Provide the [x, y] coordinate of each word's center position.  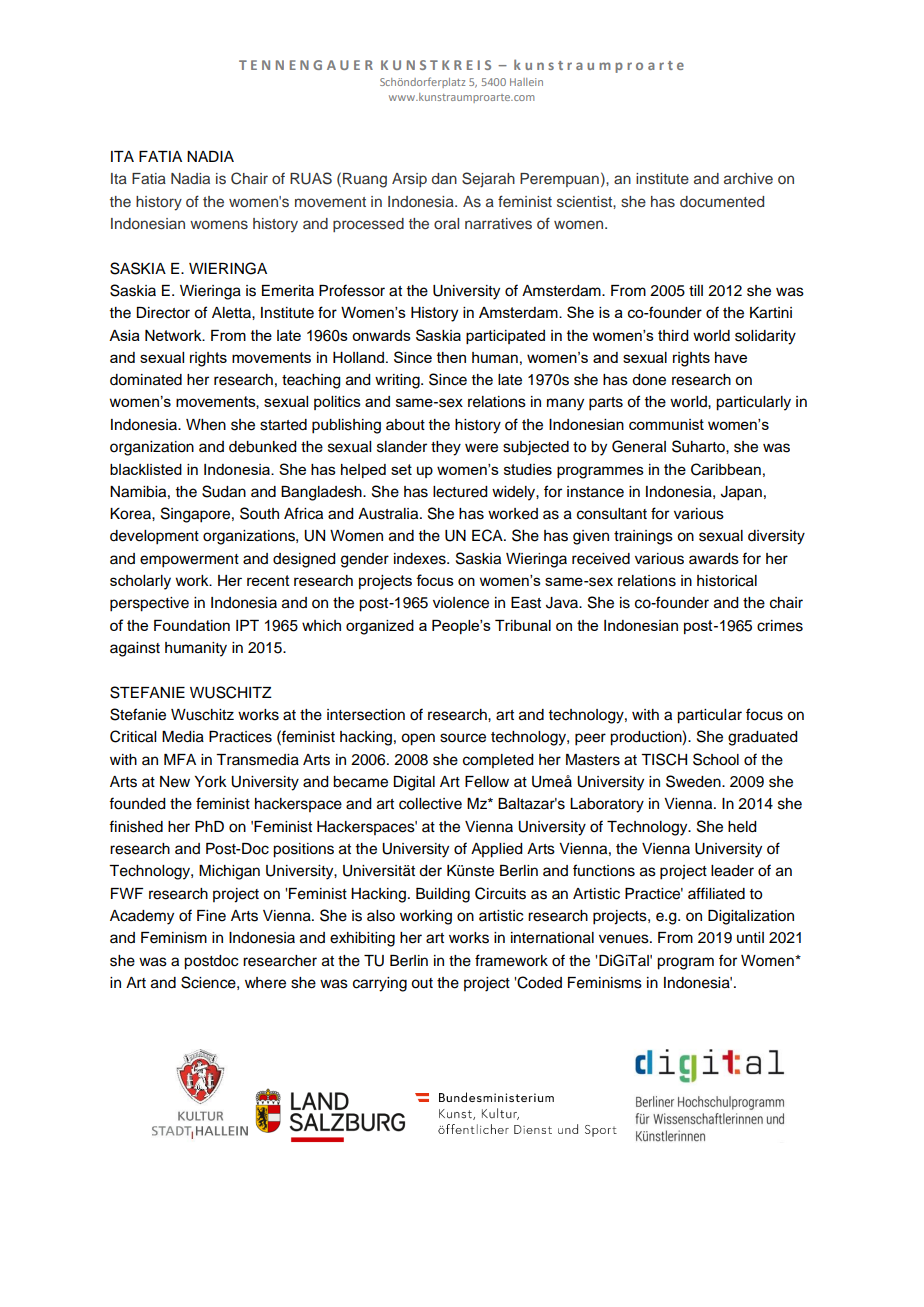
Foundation [192, 625]
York [211, 782]
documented [722, 201]
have [731, 357]
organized [380, 627]
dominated [146, 380]
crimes [780, 626]
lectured [460, 492]
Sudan [224, 491]
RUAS [311, 178]
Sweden [694, 781]
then [451, 357]
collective [430, 804]
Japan [741, 493]
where [265, 983]
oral [446, 223]
